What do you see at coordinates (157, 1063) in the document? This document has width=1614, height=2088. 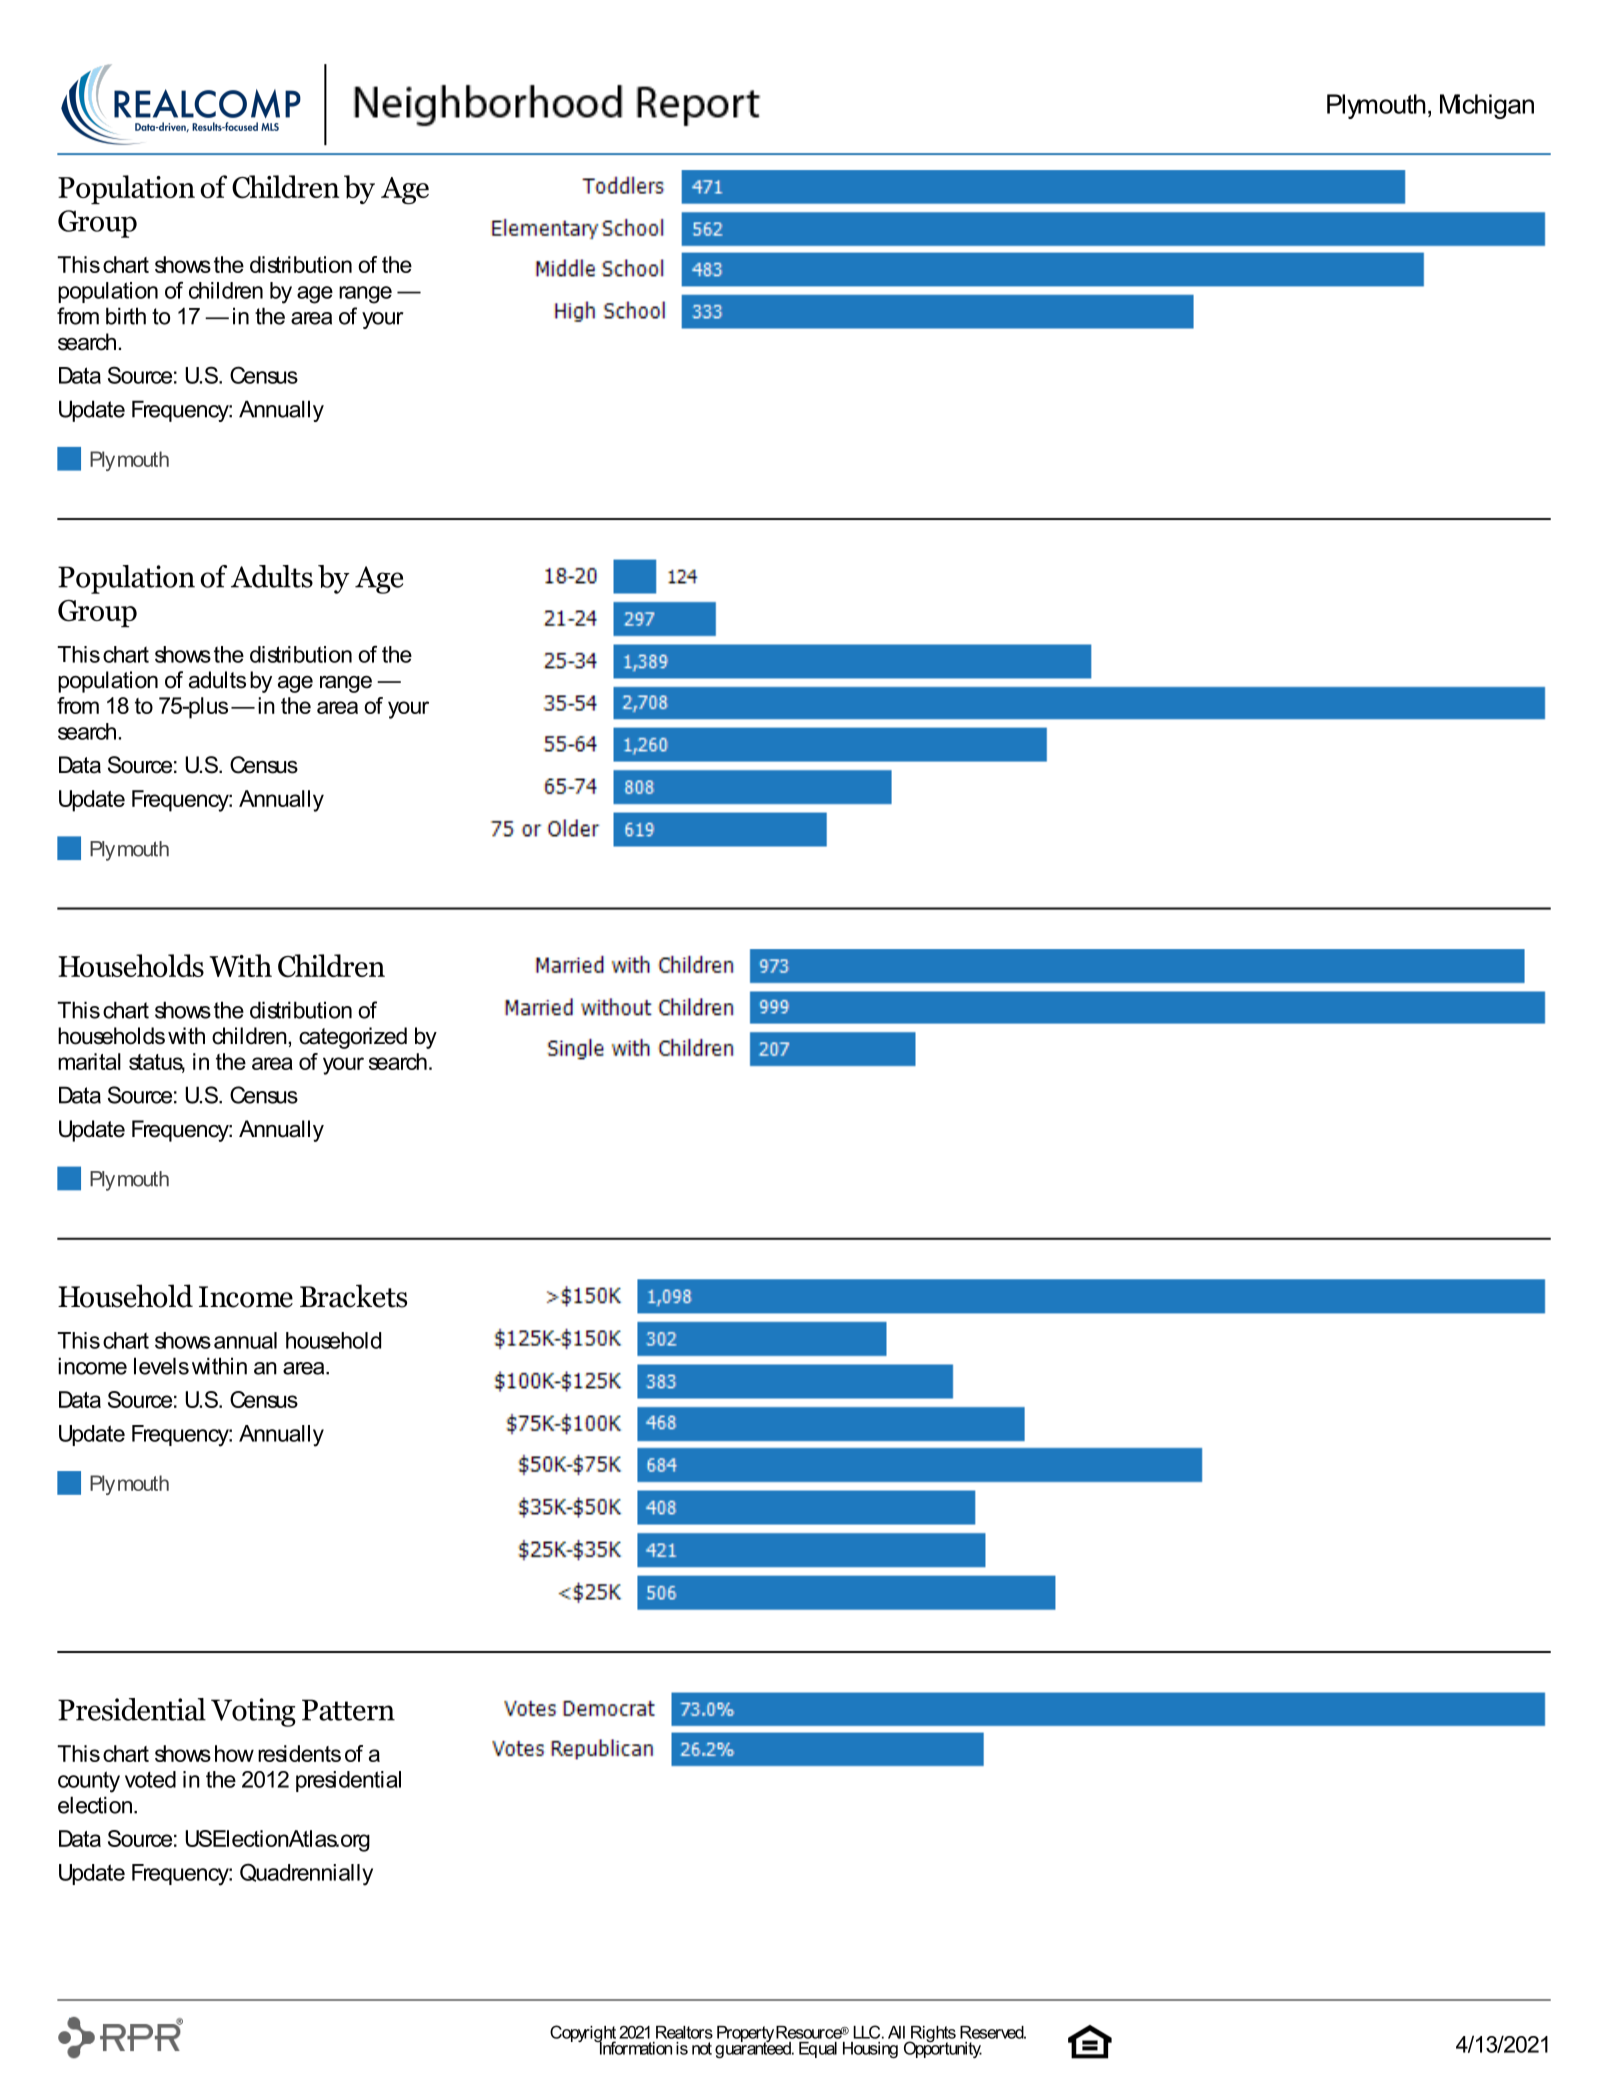 I see `status` at bounding box center [157, 1063].
